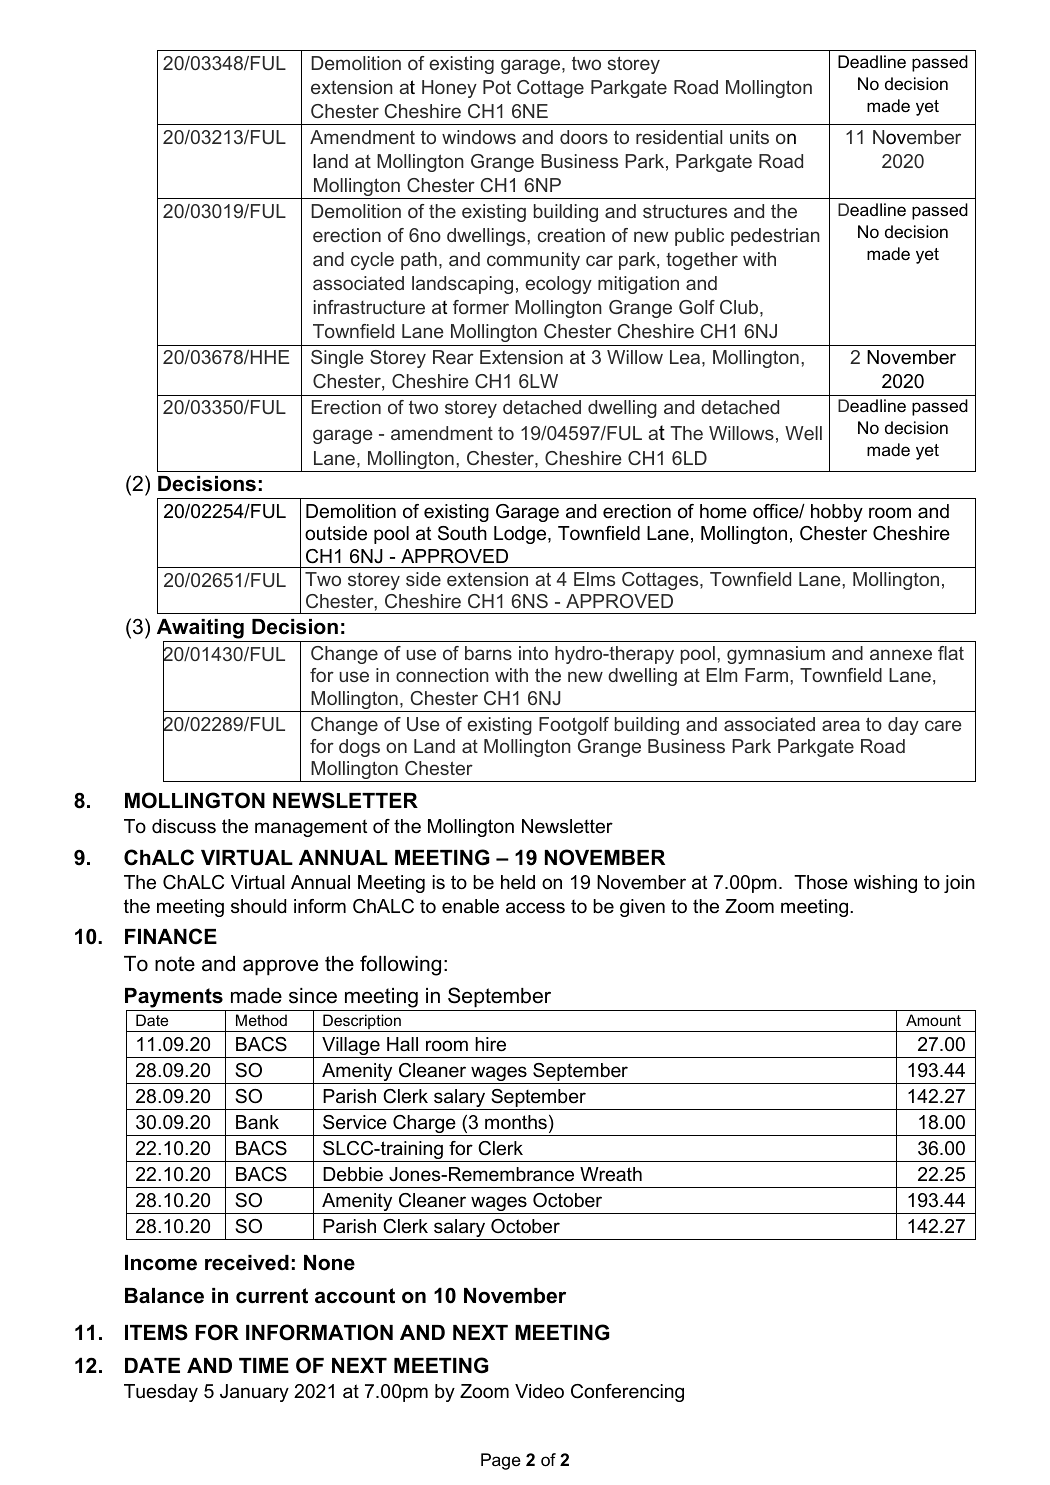 The width and height of the page is (1050, 1485). What do you see at coordinates (539, 1391) in the page?
I see `Video` at bounding box center [539, 1391].
